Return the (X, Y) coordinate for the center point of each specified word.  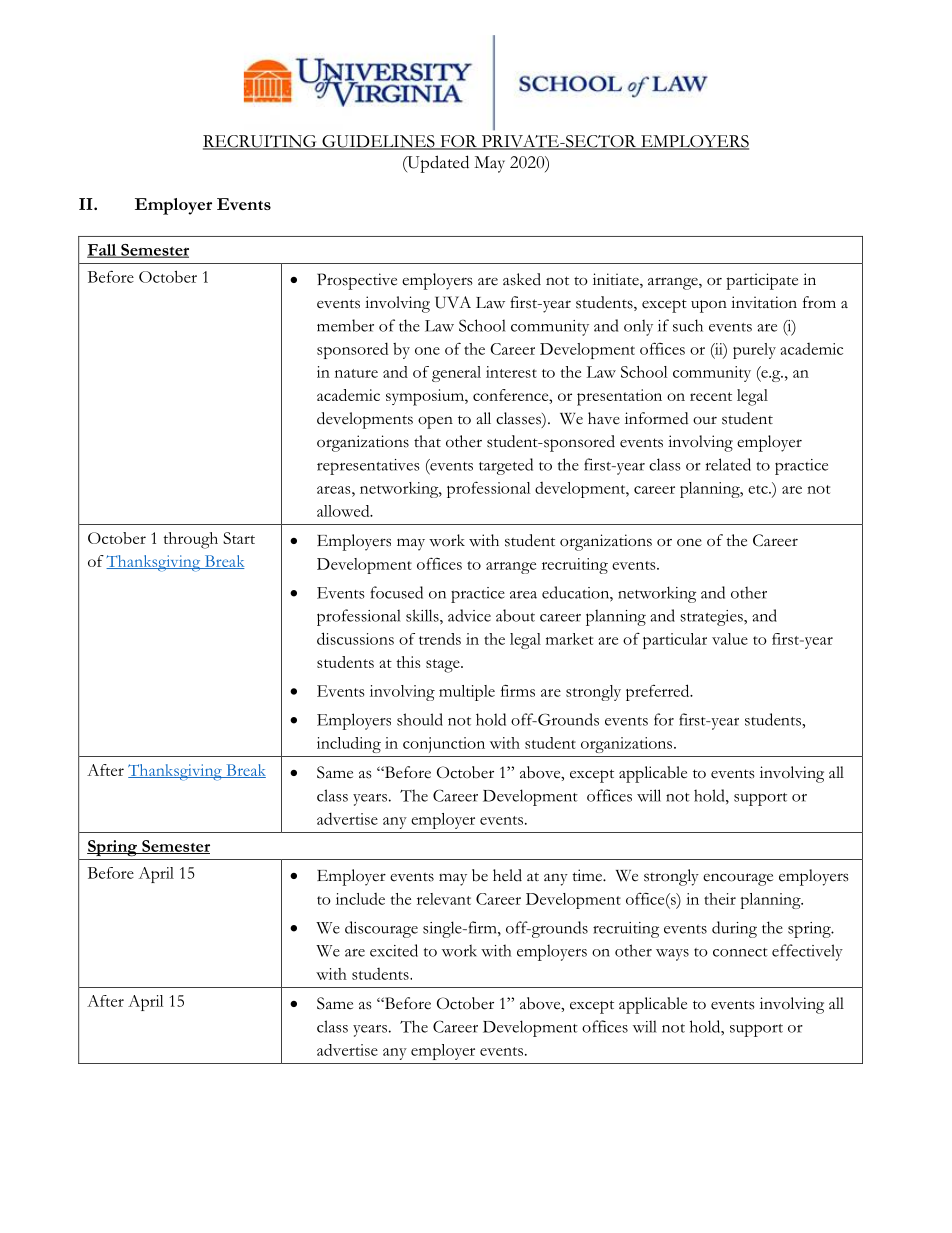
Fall (103, 251)
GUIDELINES (378, 142)
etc (759, 489)
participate (762, 281)
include (360, 899)
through (190, 540)
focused (396, 592)
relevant (444, 899)
